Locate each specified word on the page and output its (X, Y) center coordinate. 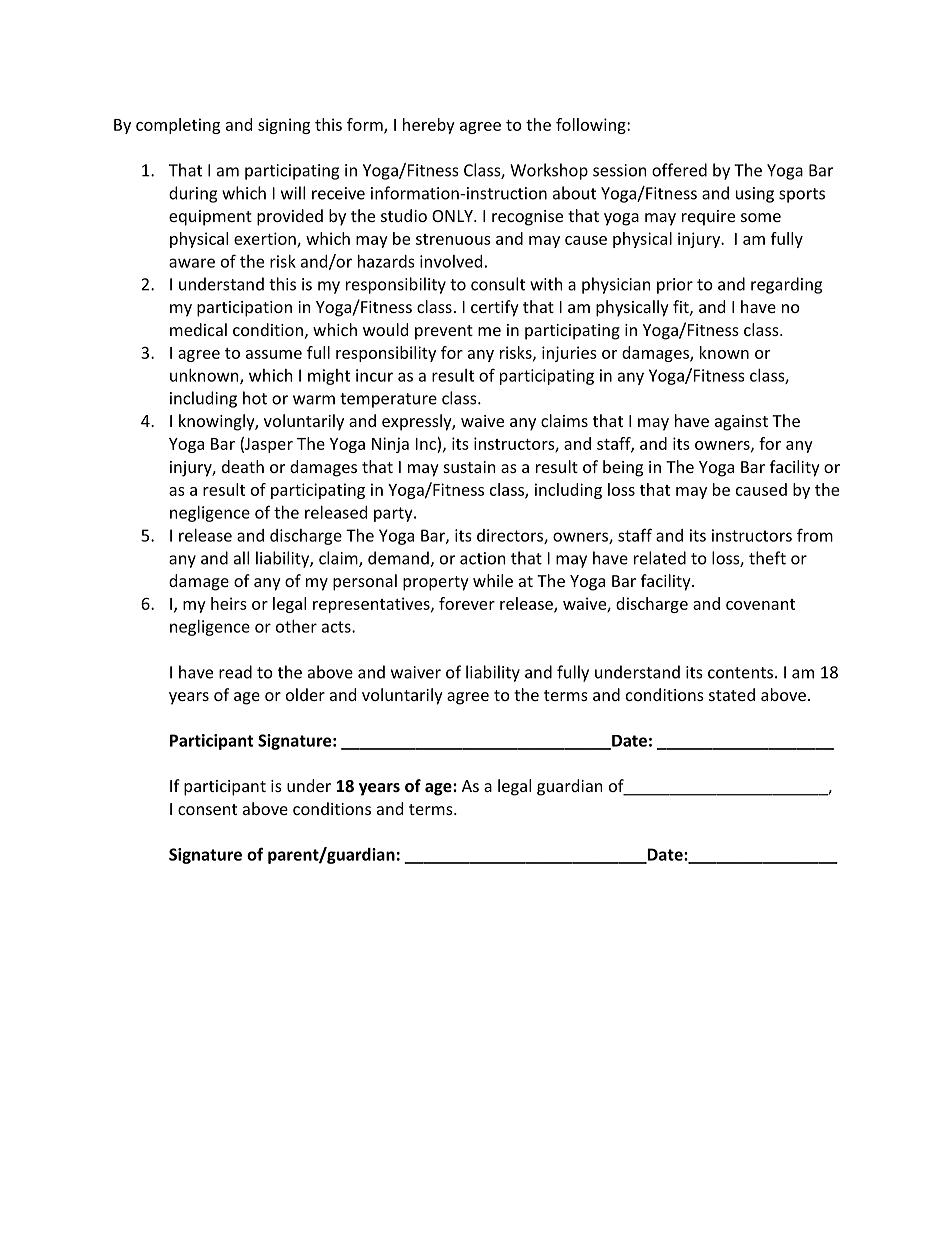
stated (732, 694)
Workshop (549, 171)
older (305, 694)
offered (679, 170)
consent (207, 809)
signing (284, 126)
